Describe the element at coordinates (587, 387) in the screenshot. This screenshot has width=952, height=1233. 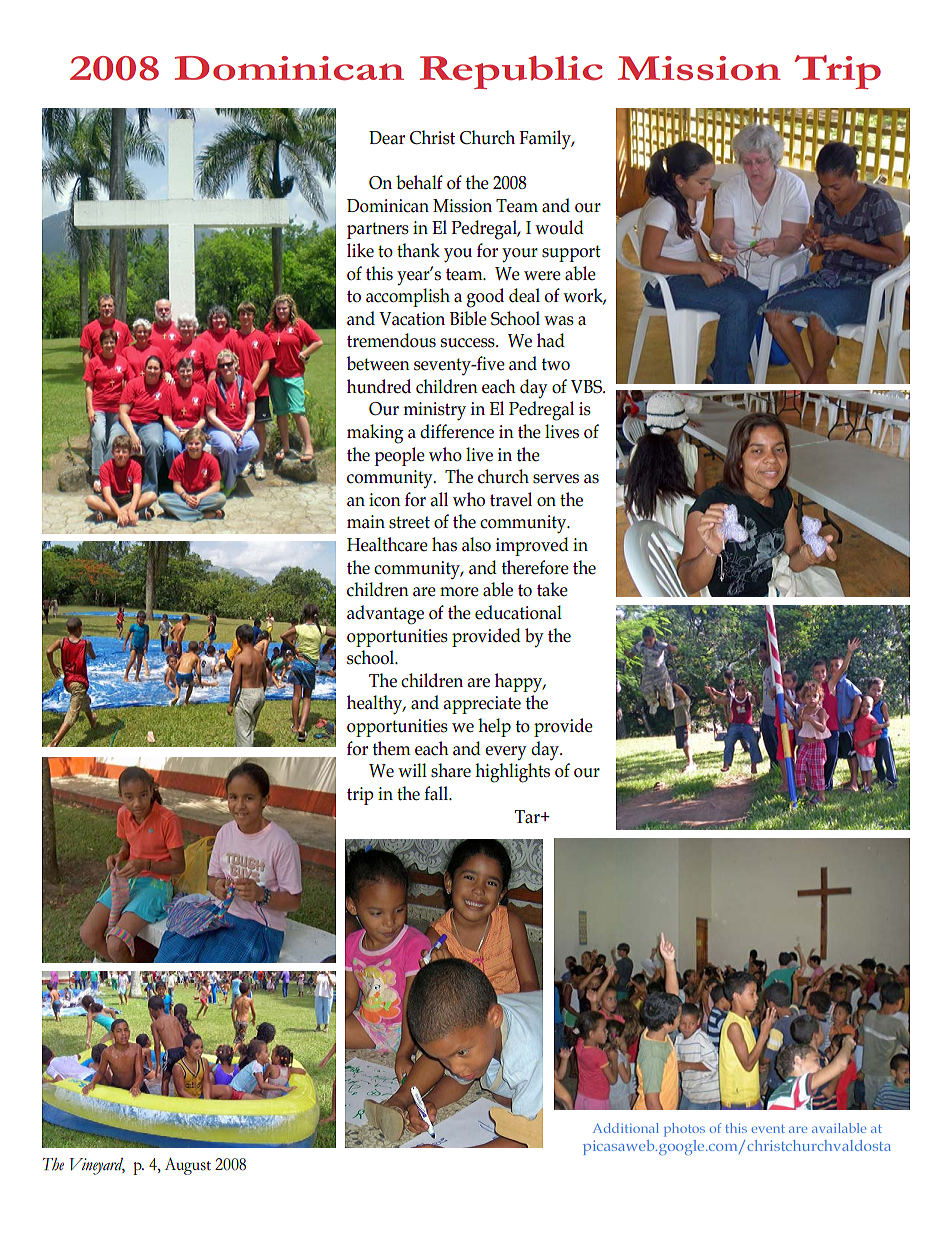
I see `VBS` at that location.
